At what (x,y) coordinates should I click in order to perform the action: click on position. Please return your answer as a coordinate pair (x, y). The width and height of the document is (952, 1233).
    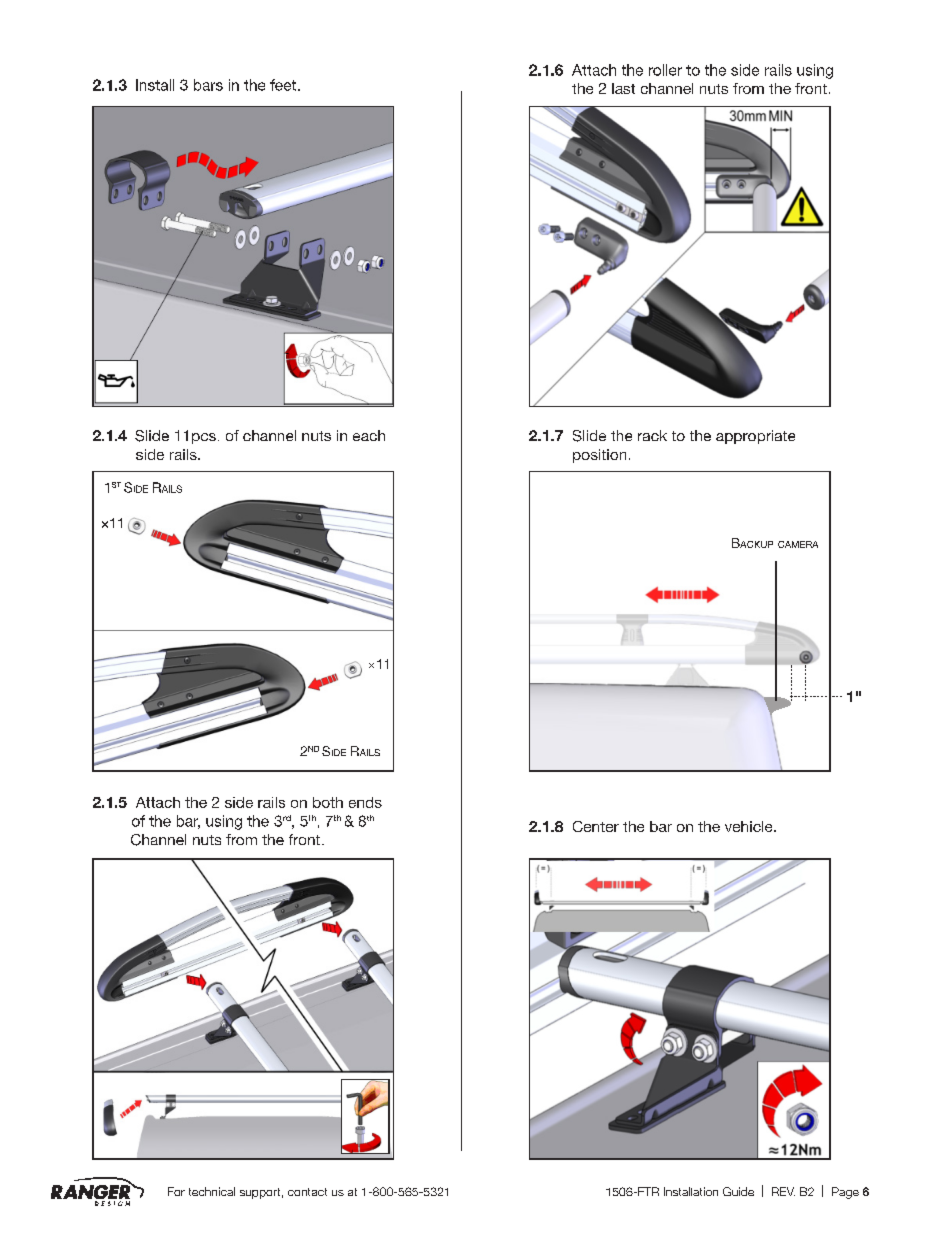
    Looking at the image, I should click on (599, 456).
